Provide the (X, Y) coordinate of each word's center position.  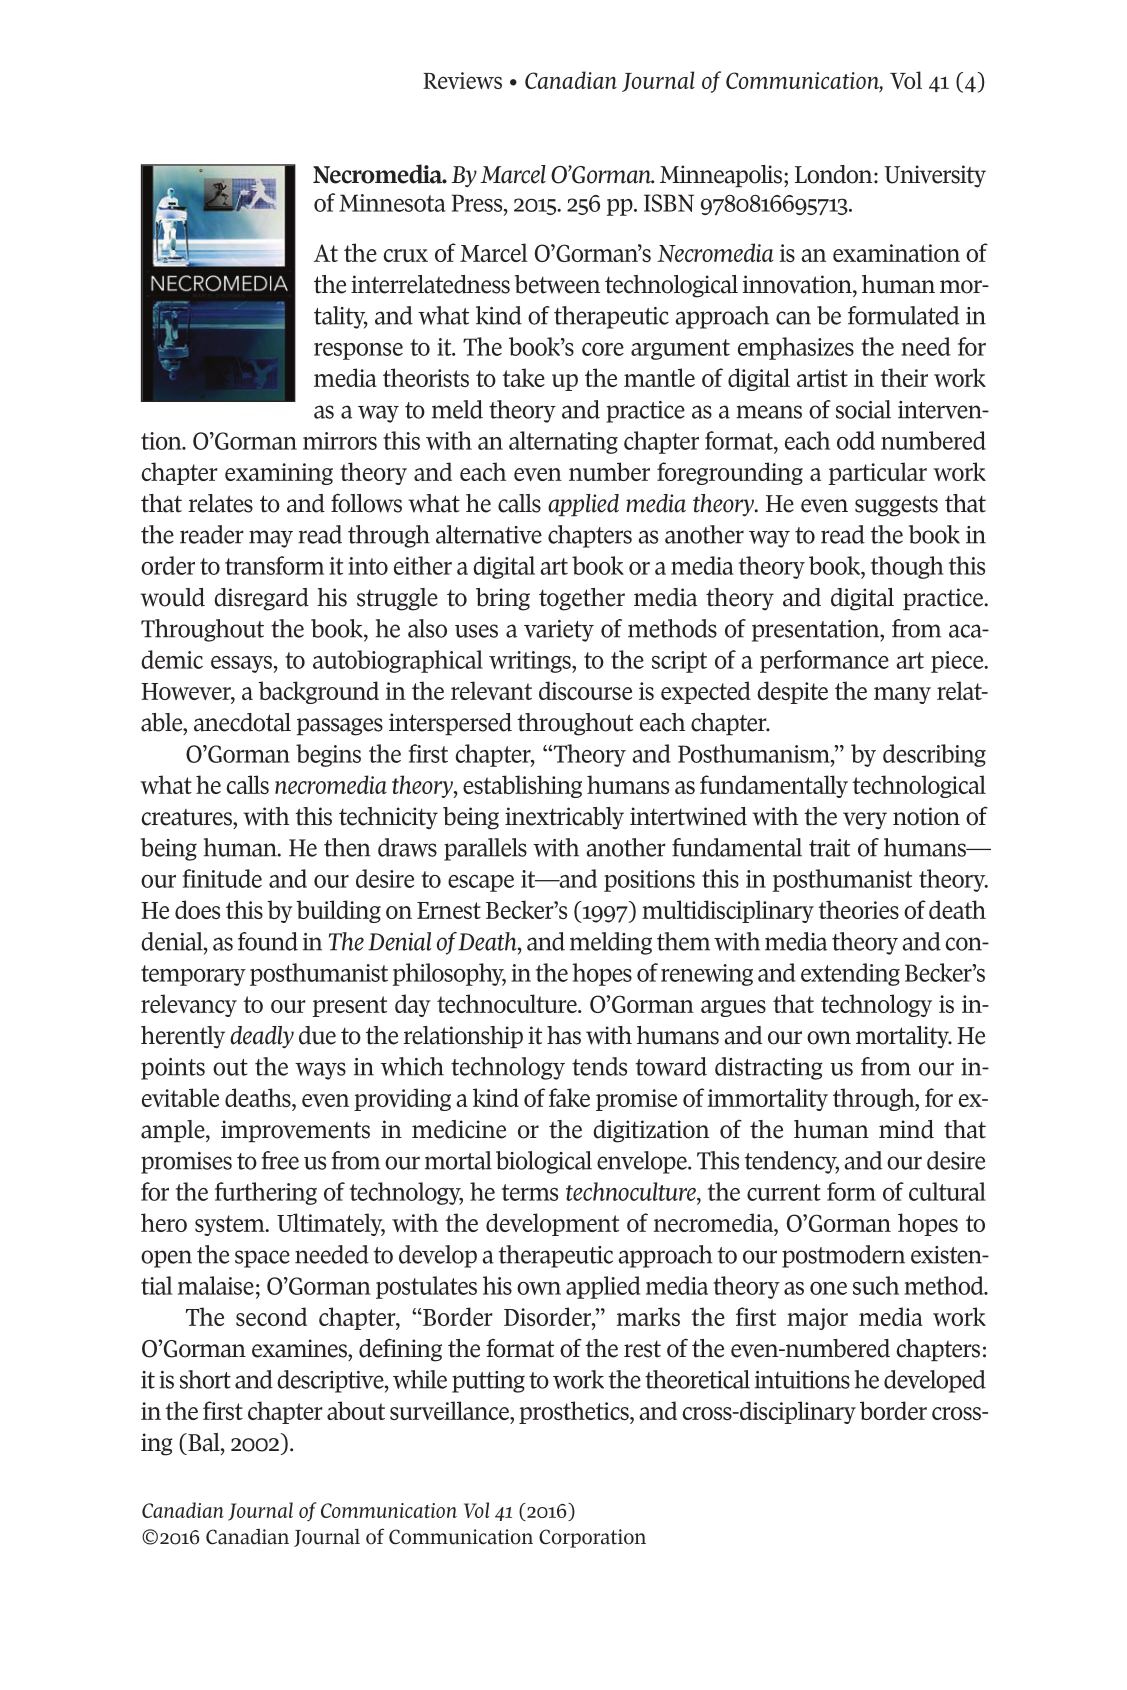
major (817, 1319)
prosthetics (575, 1412)
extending (850, 974)
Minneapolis (721, 176)
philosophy (449, 974)
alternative (489, 534)
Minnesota (392, 203)
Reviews (462, 80)
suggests (896, 506)
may (271, 539)
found (268, 941)
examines (300, 1348)
